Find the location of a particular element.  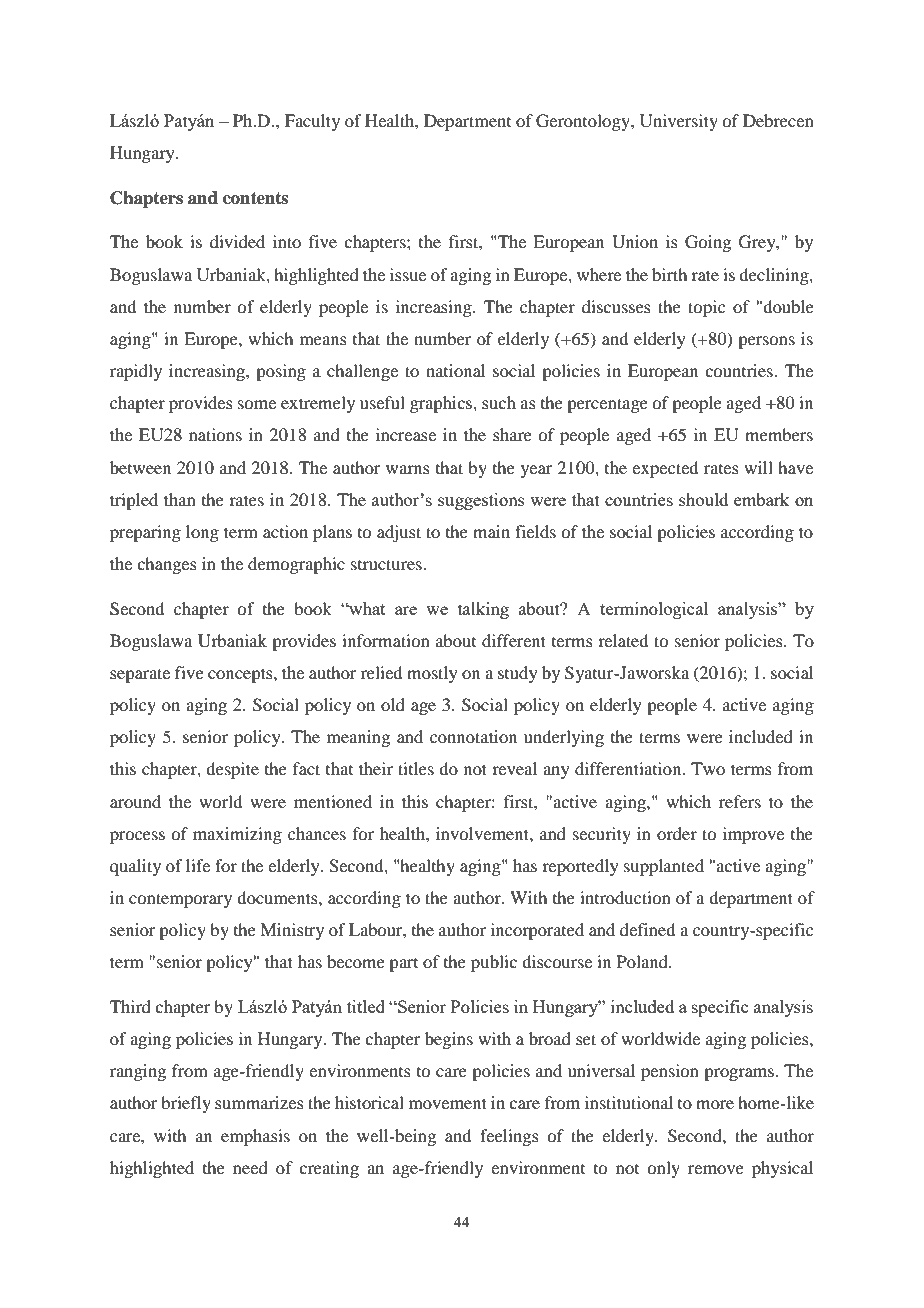

titles is located at coordinates (416, 768).
